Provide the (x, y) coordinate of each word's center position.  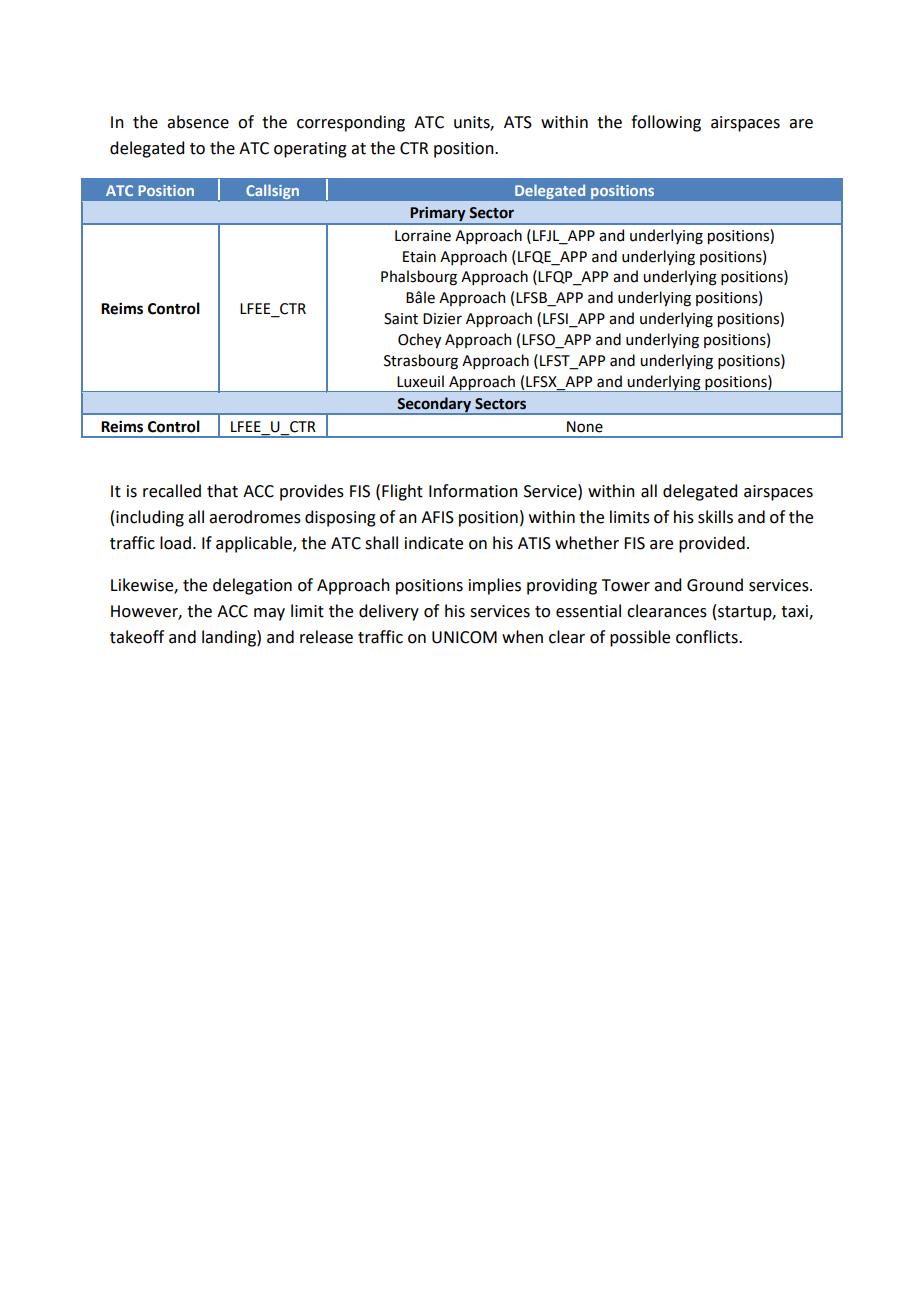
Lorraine (423, 236)
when (522, 637)
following (666, 123)
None (585, 427)
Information (473, 491)
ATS (518, 122)
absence (198, 122)
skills (715, 517)
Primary (438, 215)
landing (230, 638)
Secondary (434, 406)
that (222, 491)
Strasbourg (421, 362)
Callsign (273, 192)
